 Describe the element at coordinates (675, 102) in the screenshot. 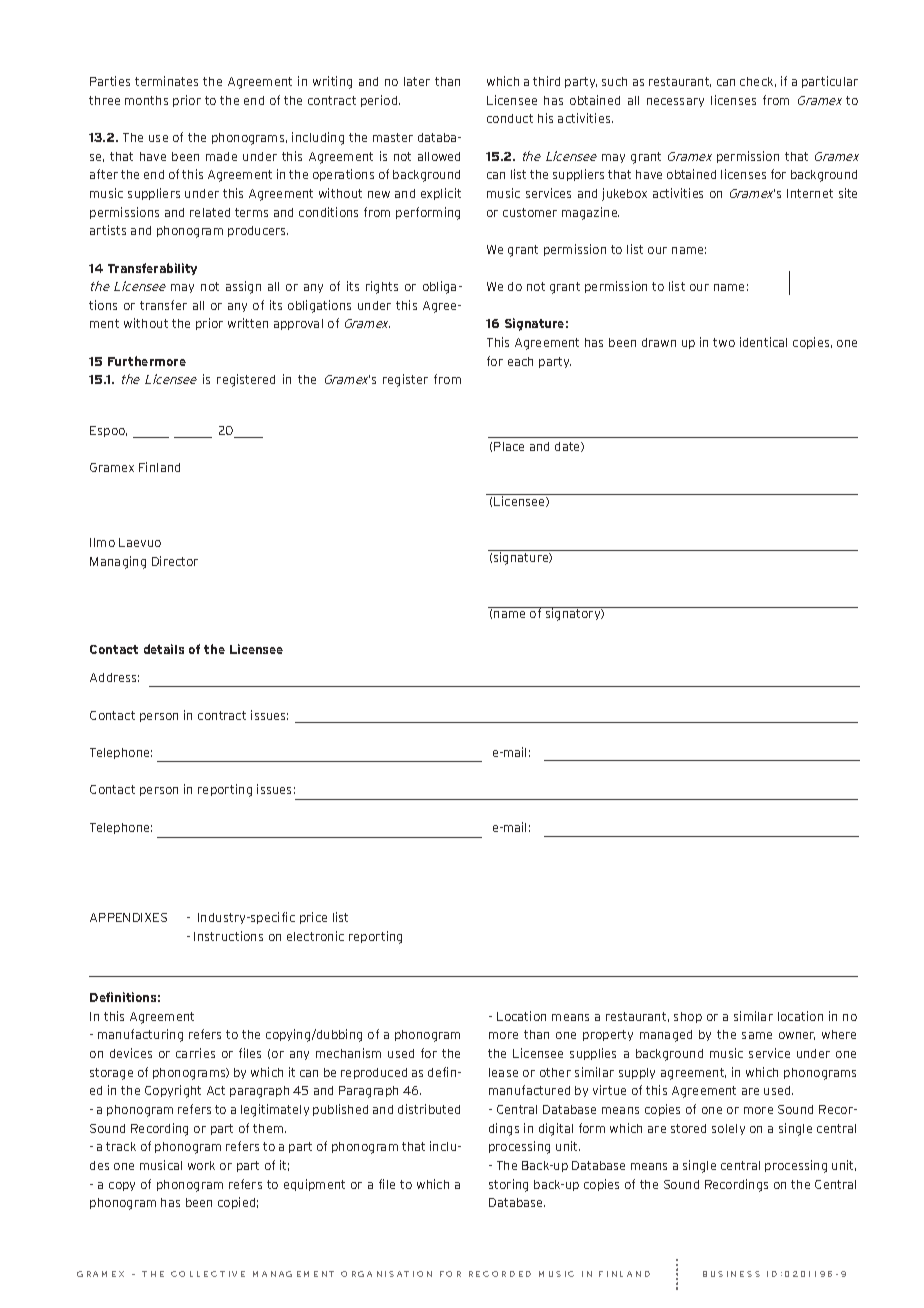

I see `necessary` at that location.
